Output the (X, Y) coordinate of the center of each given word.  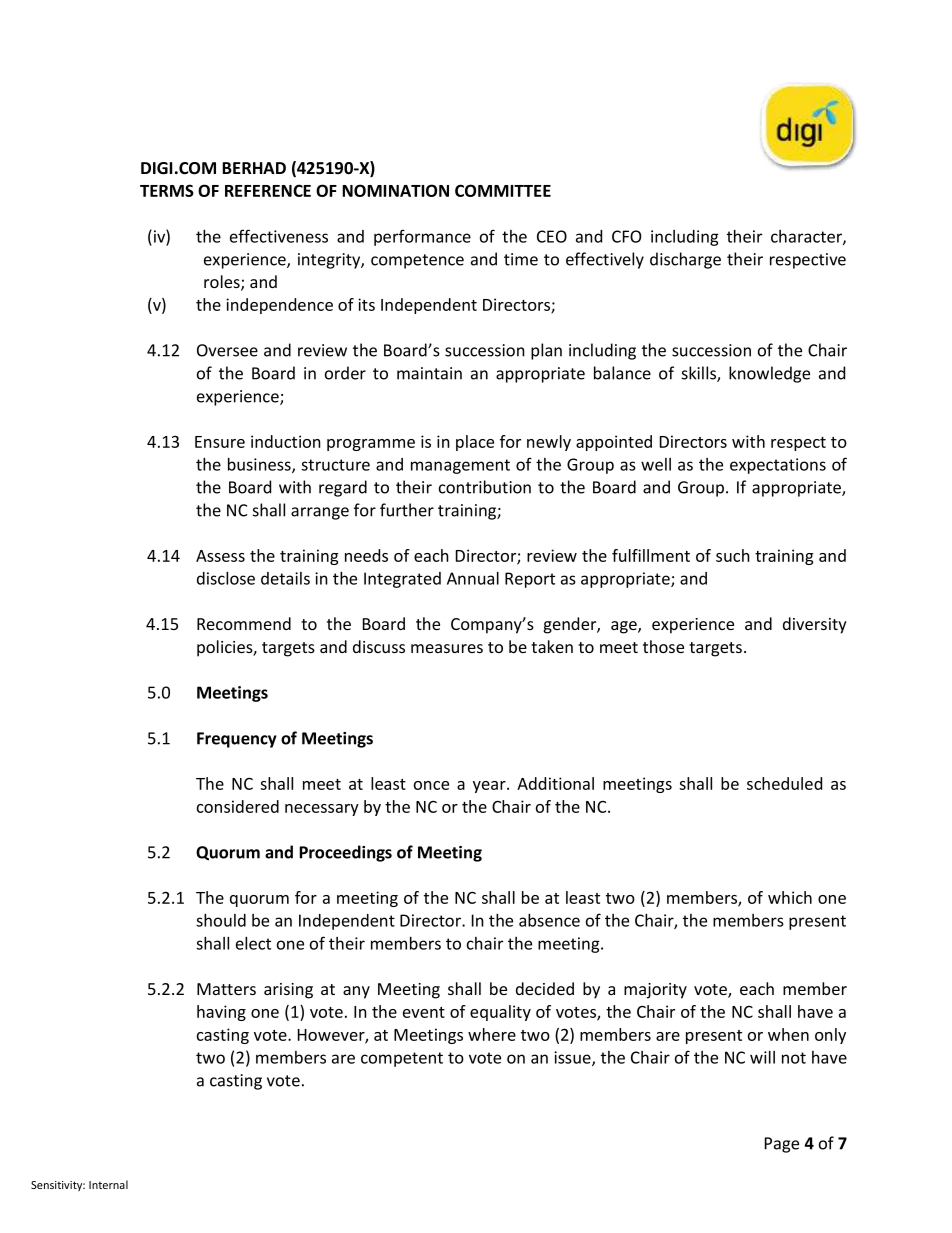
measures (447, 648)
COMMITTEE (503, 190)
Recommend (244, 623)
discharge (685, 260)
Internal (108, 1184)
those (663, 646)
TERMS (167, 190)
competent (402, 1059)
